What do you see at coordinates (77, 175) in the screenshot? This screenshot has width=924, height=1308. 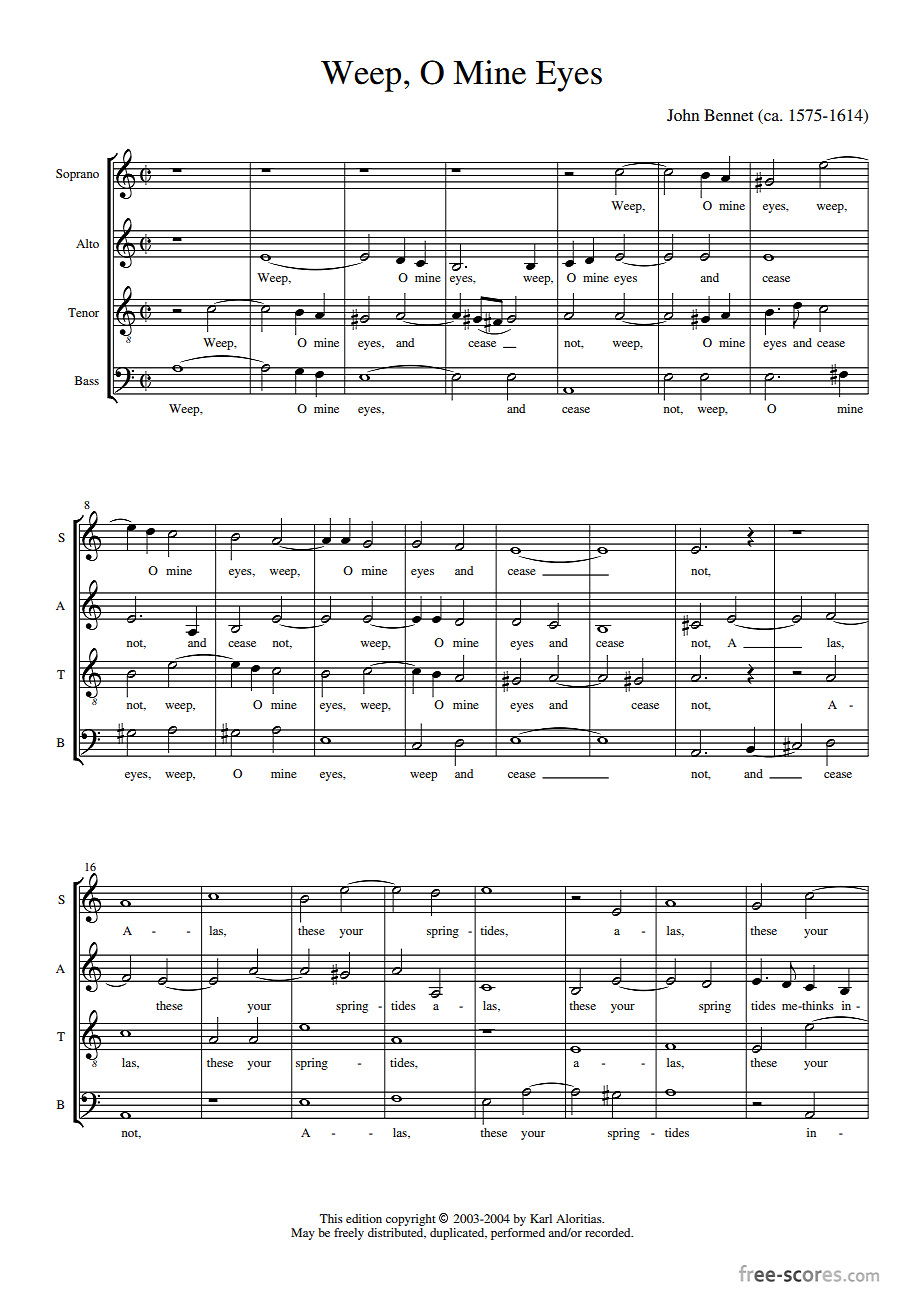 I see `Soprano` at bounding box center [77, 175].
